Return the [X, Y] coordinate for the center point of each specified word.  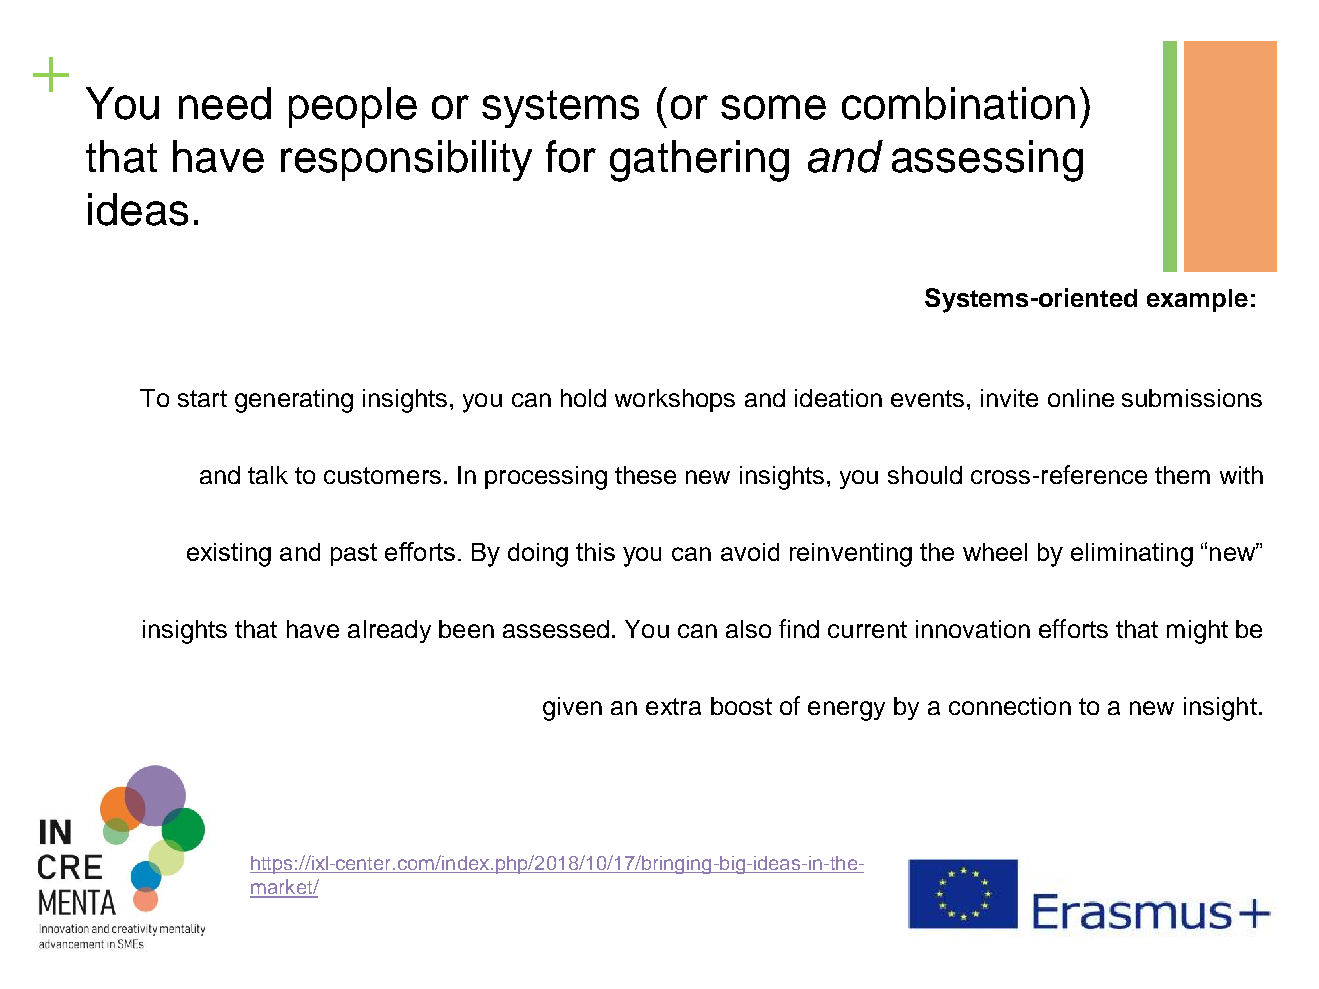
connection [1010, 706]
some [773, 107]
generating [294, 401]
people [353, 107]
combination [958, 103]
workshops [675, 400]
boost [741, 706]
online [1081, 398]
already [389, 631]
